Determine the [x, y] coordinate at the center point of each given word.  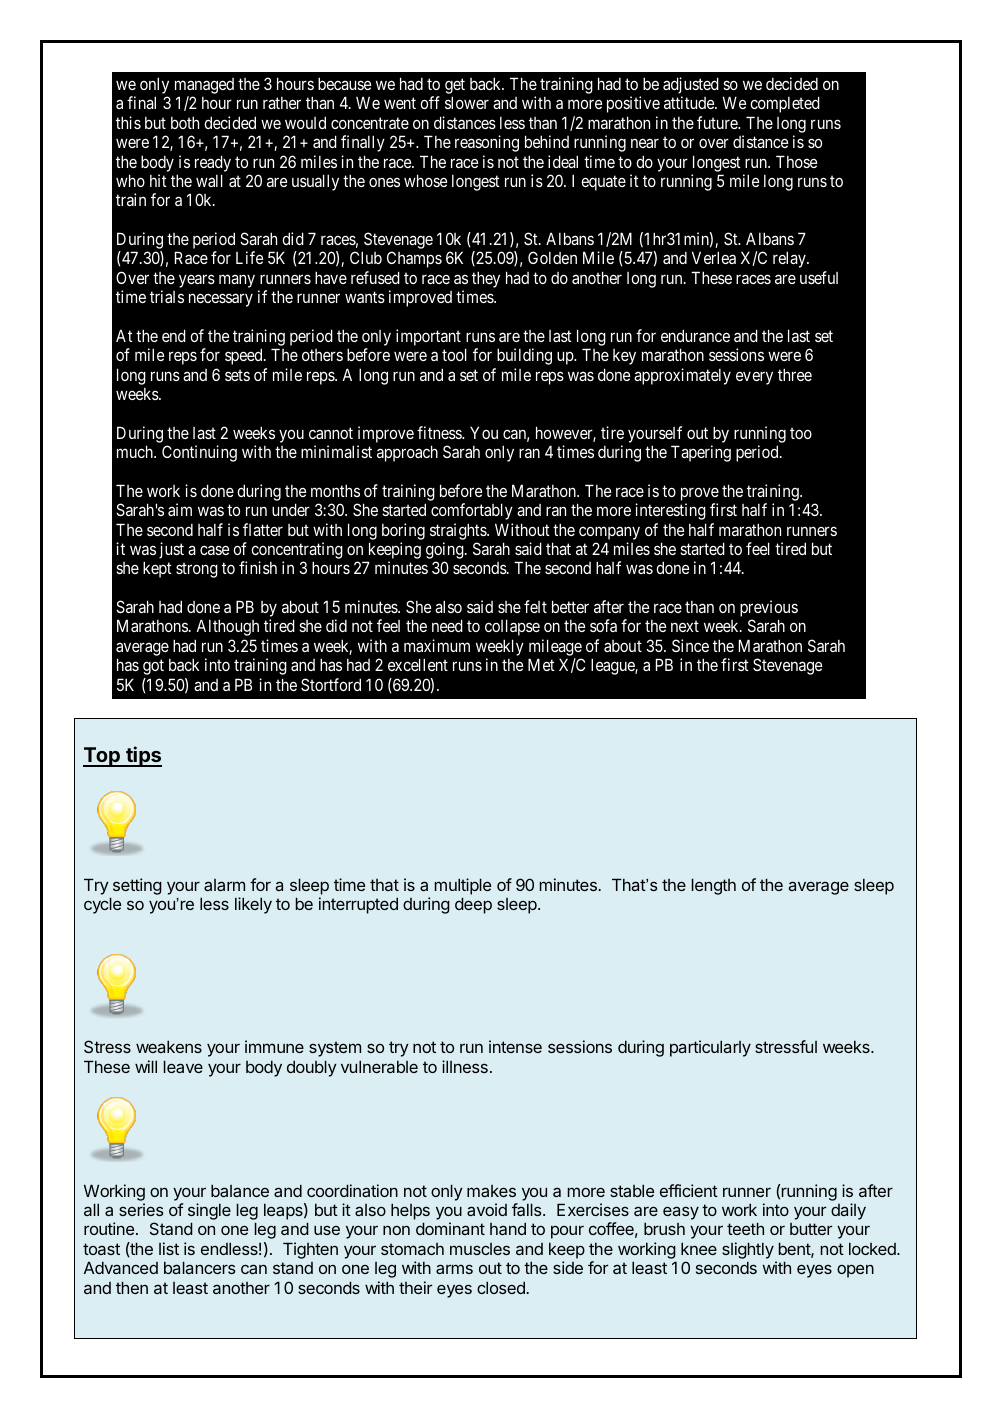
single [209, 1213]
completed [785, 104]
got [153, 667]
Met [541, 664]
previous [769, 610]
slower [467, 102]
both [185, 122]
